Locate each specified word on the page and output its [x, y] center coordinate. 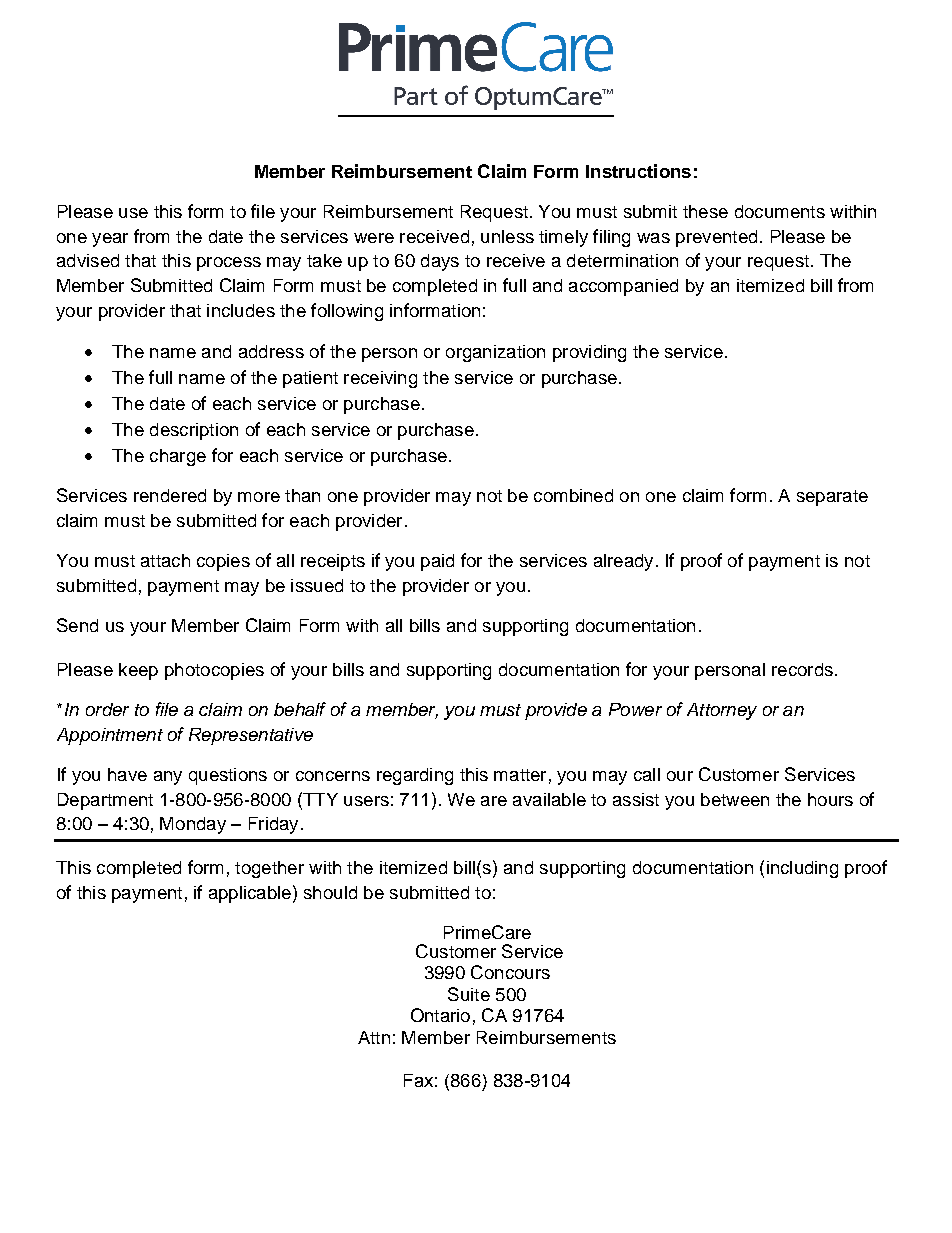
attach [165, 560]
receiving [380, 379]
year [110, 240]
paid [437, 562]
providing [589, 353]
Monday [193, 825]
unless [507, 236]
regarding [415, 776]
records [802, 669]
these [705, 211]
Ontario [440, 1015]
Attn [374, 1037]
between [735, 799]
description [194, 431]
